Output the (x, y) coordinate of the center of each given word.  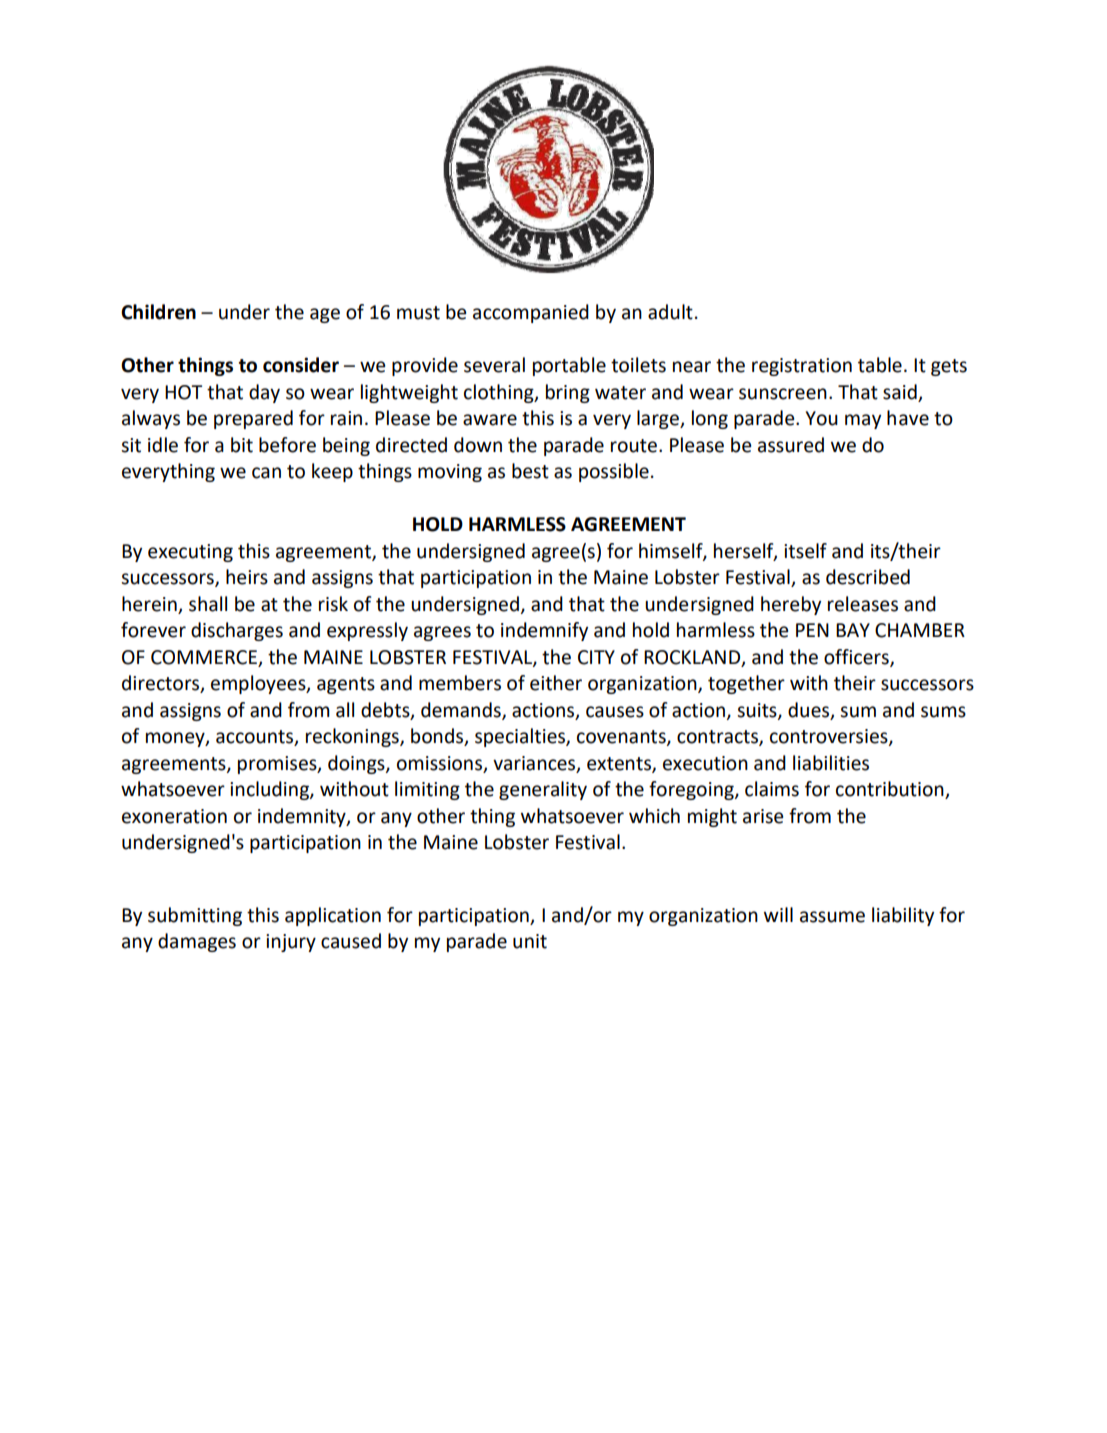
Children (158, 312)
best (530, 471)
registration (802, 367)
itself (805, 551)
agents (346, 685)
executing (190, 553)
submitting (195, 916)
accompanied (531, 313)
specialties (521, 737)
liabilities (831, 763)
